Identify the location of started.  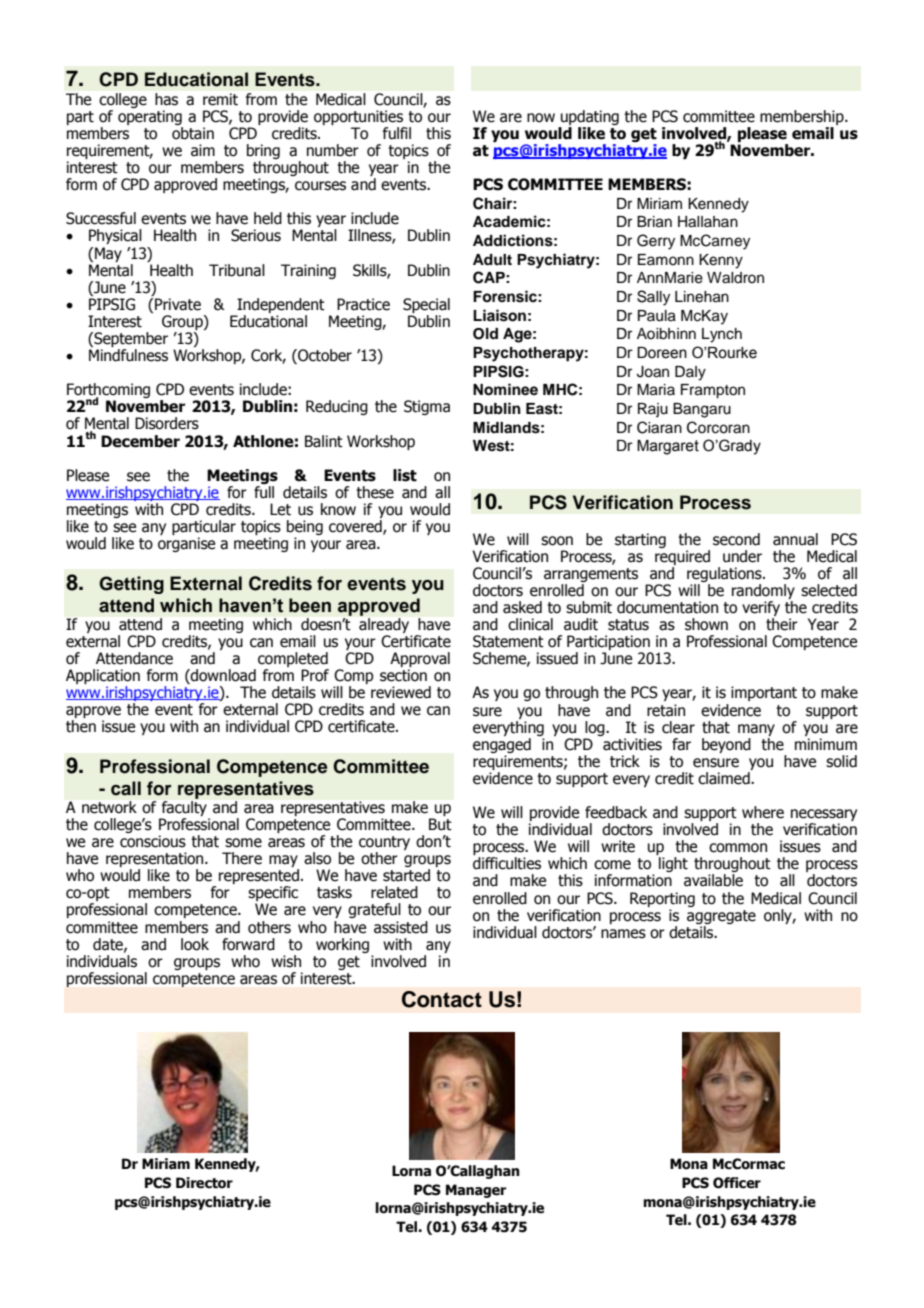
(406, 875).
